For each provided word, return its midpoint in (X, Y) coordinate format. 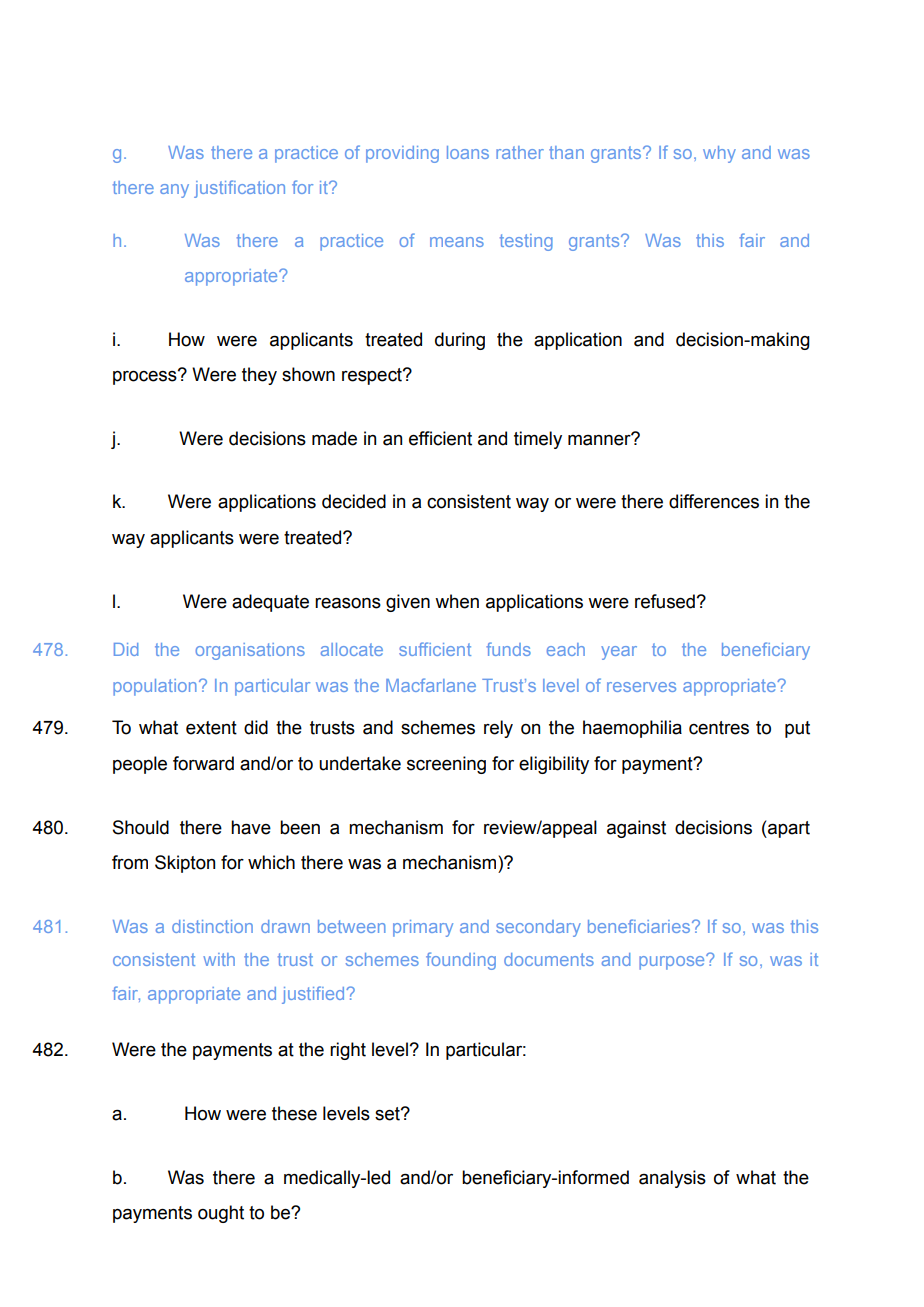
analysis (672, 1179)
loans (468, 152)
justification (239, 189)
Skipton (185, 864)
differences (714, 501)
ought (221, 1214)
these (294, 1113)
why (719, 154)
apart (788, 829)
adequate (270, 603)
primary (423, 928)
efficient (440, 438)
